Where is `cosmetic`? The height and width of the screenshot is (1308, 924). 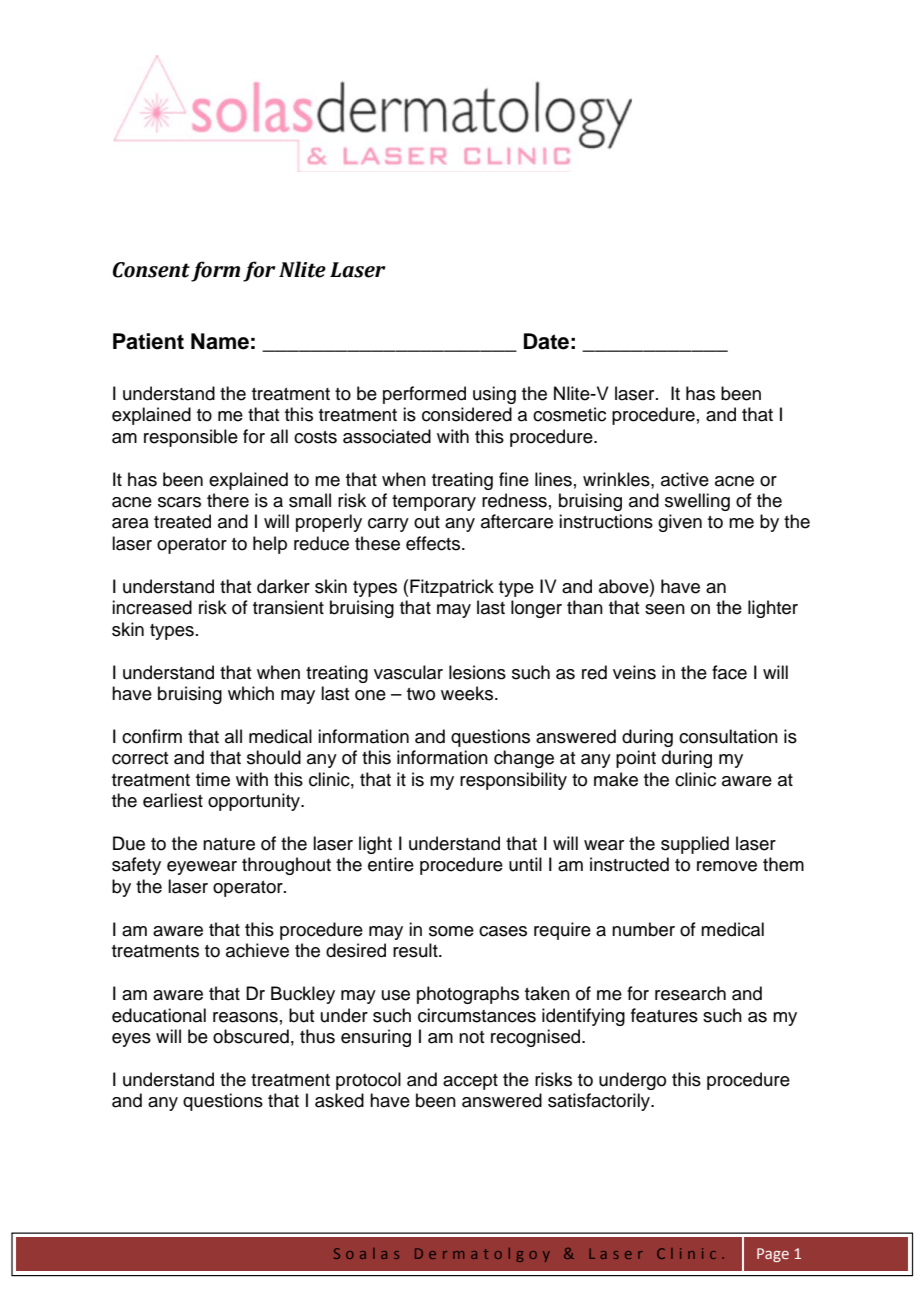
cosmetic is located at coordinates (569, 414).
